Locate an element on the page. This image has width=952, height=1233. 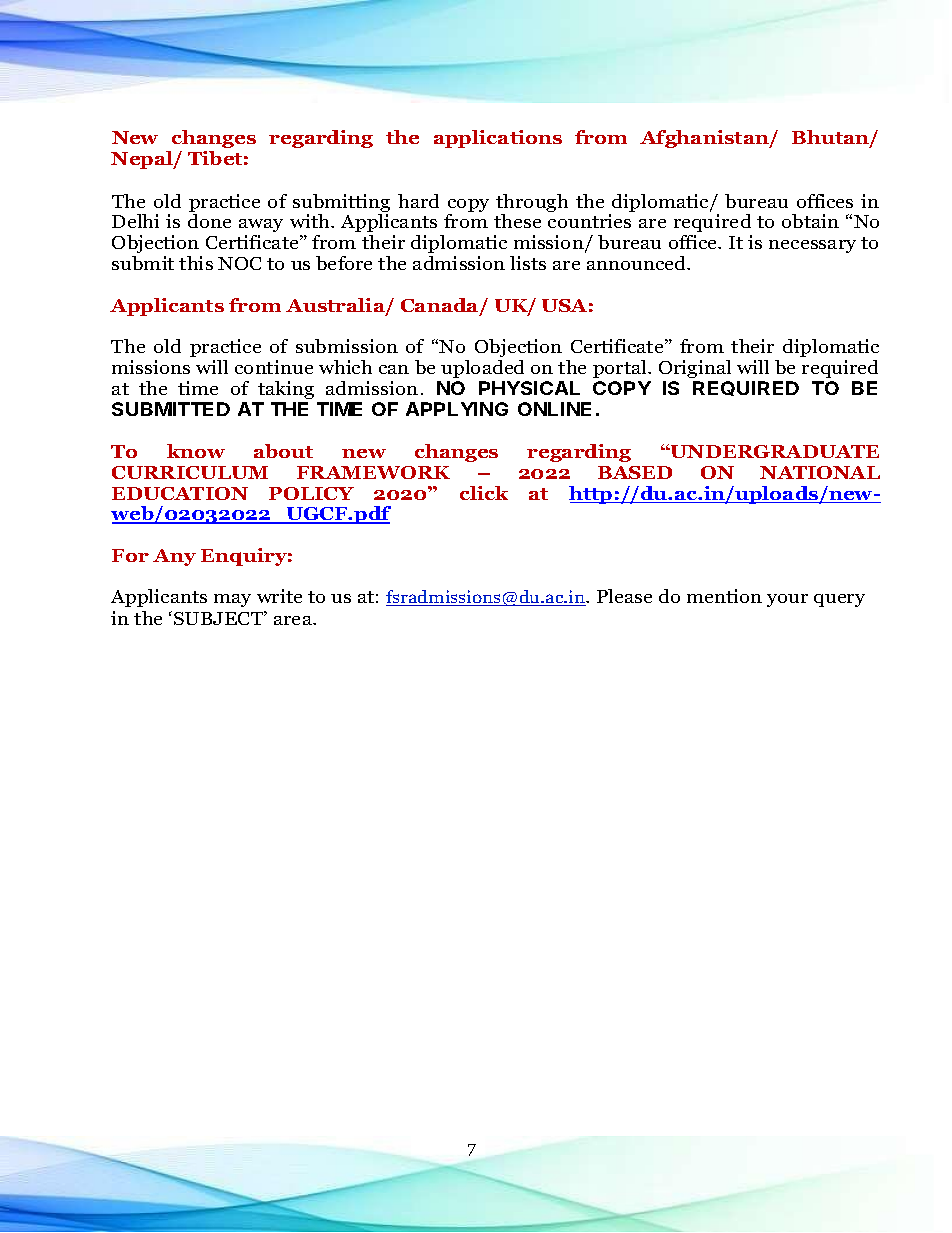
UNDERGRADUATE is located at coordinates (774, 451).
